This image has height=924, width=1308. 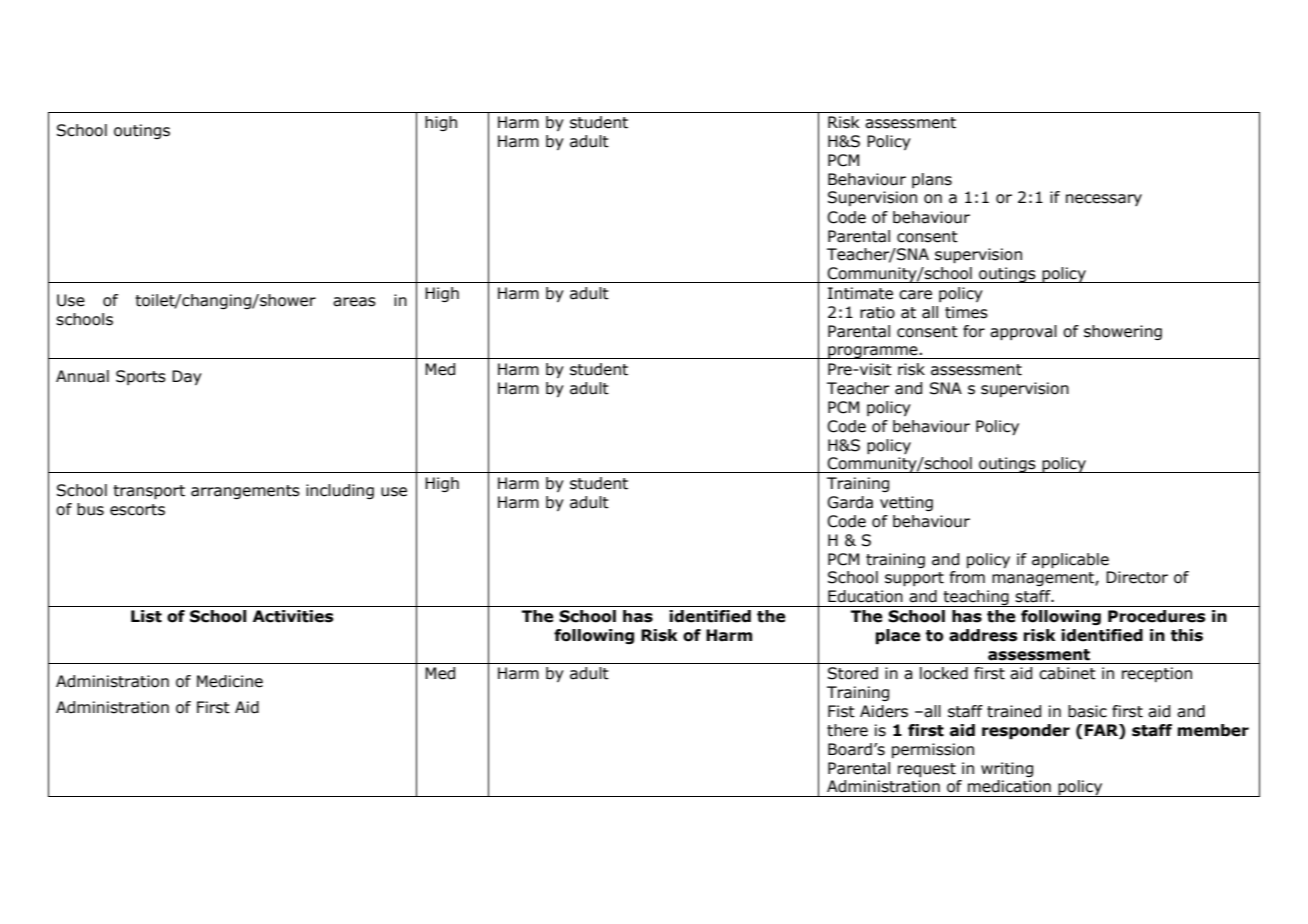 I want to click on plans, so click(x=932, y=180).
